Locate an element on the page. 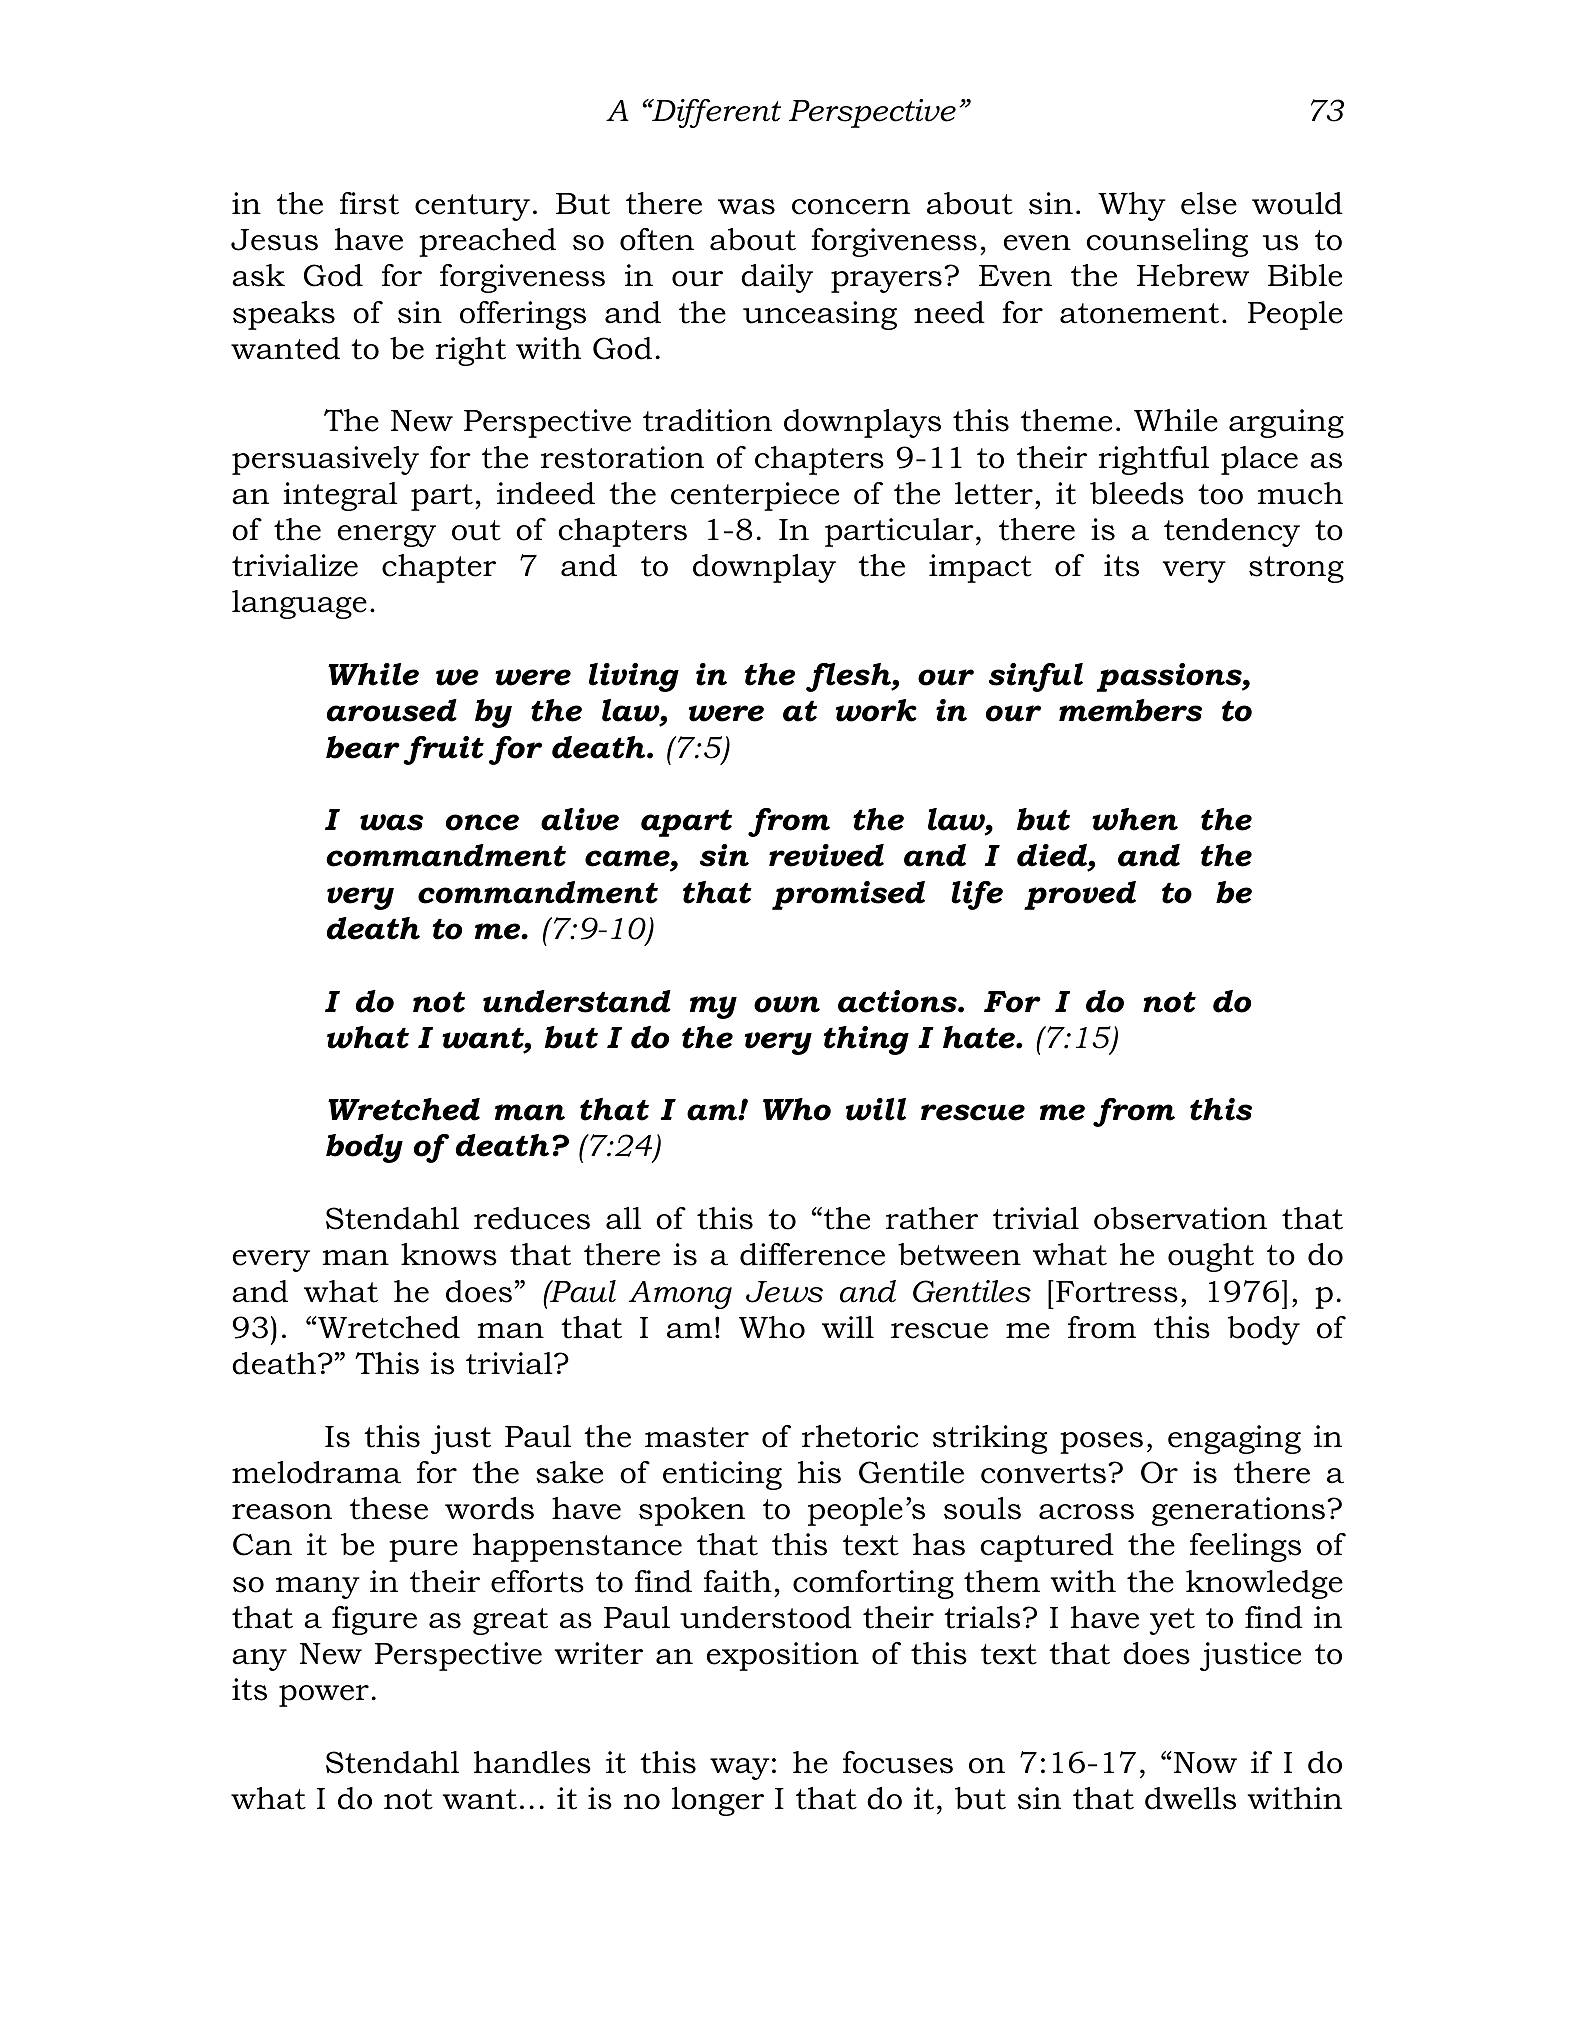 This image has width=1575, height=2038. power is located at coordinates (324, 1696).
